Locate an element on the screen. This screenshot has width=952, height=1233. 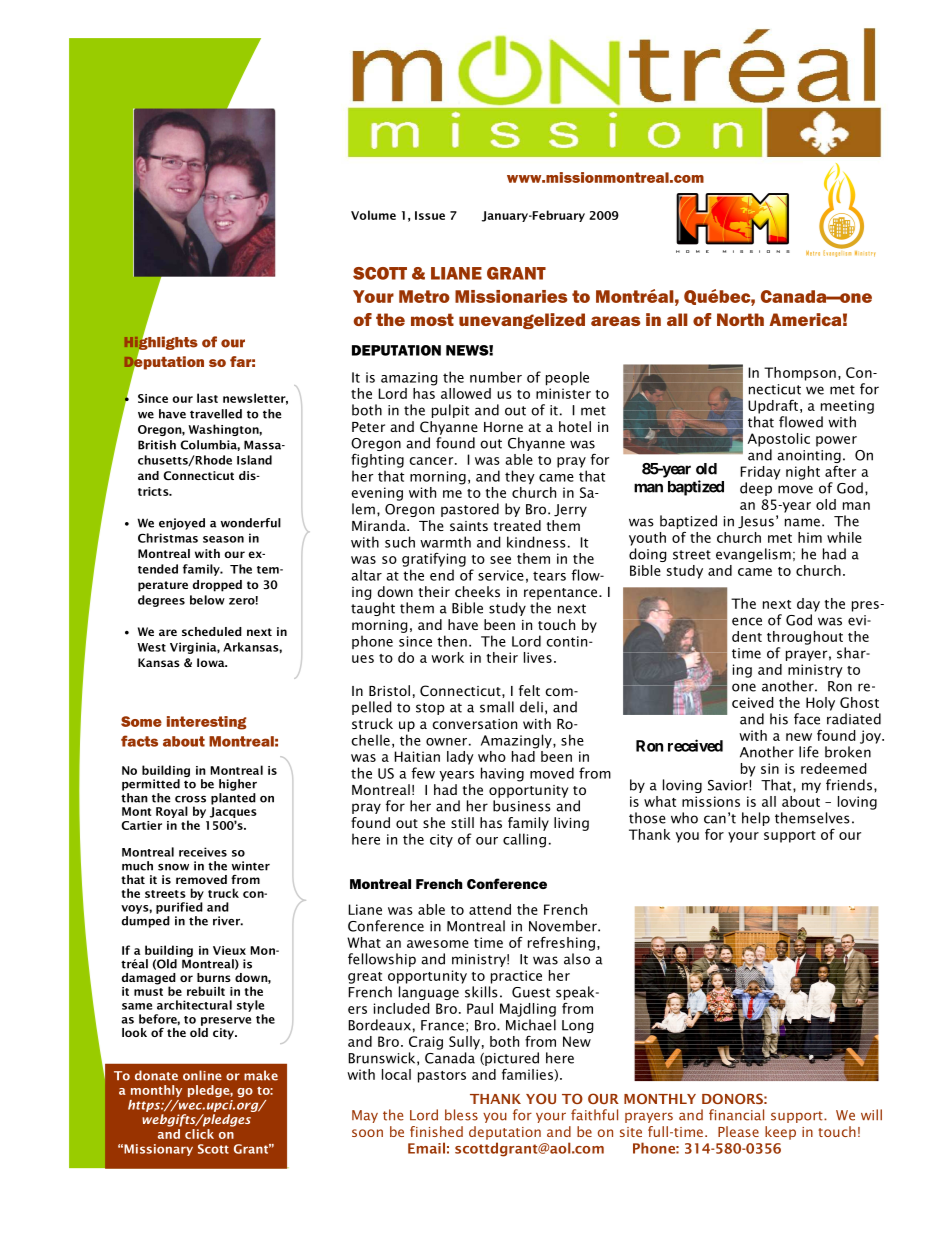
Holy is located at coordinates (820, 704).
